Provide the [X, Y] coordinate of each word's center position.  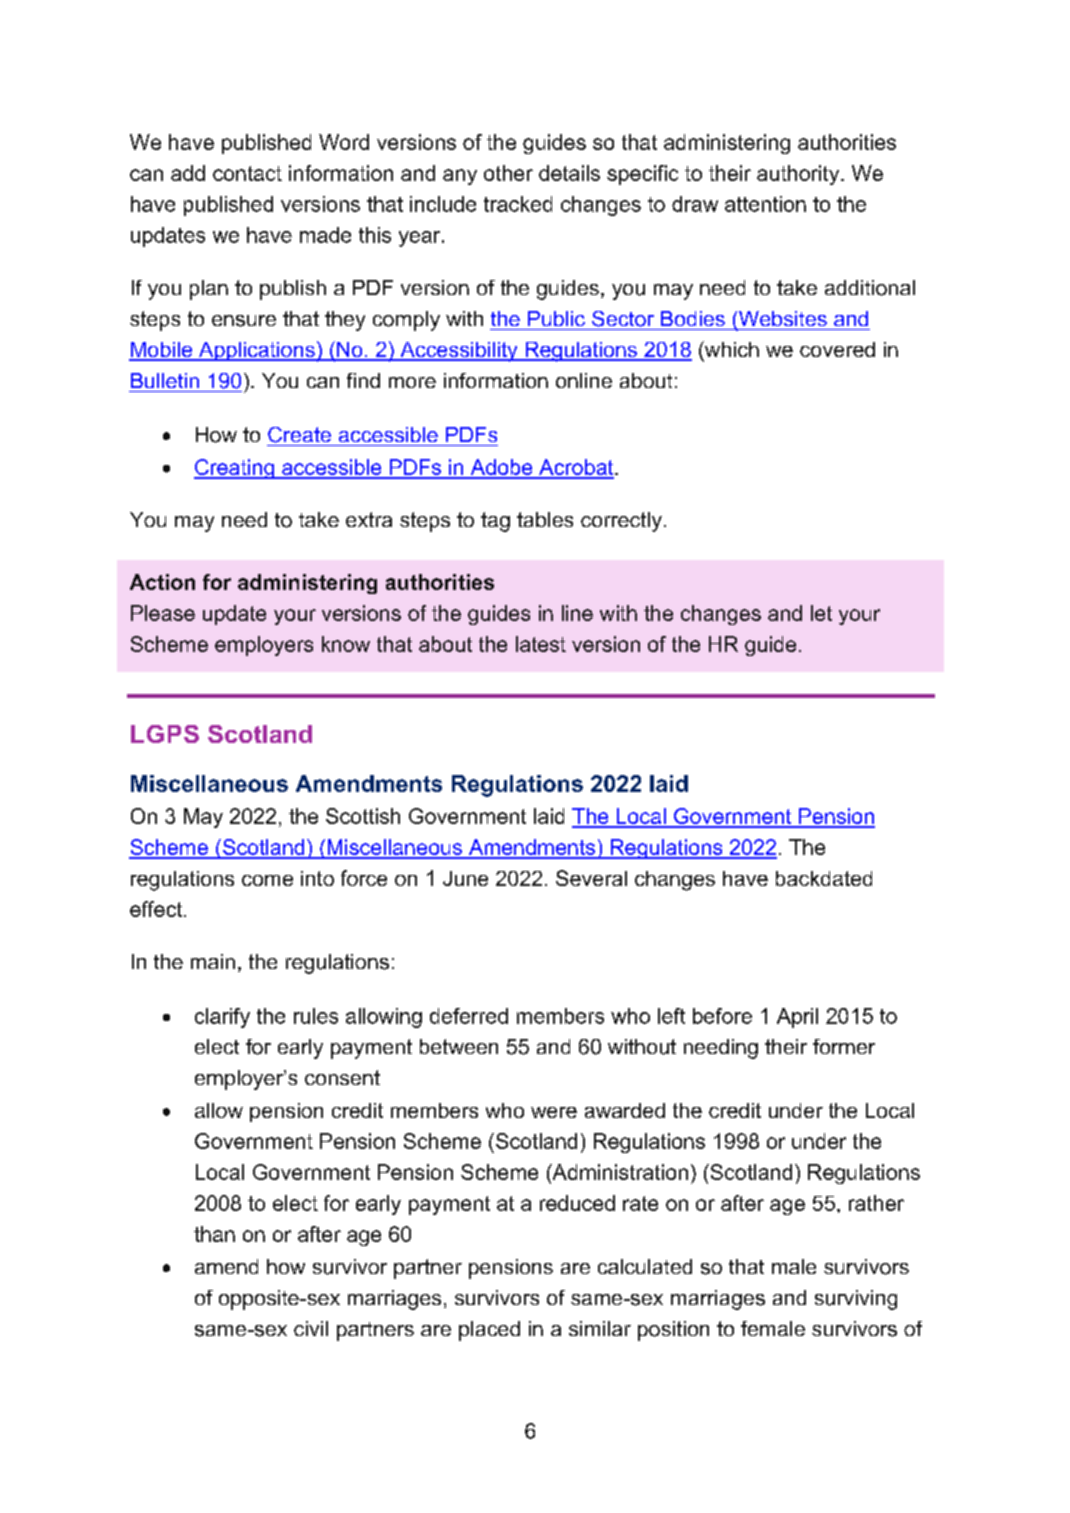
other [508, 173]
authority [799, 175]
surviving [856, 1300]
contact [247, 173]
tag [495, 522]
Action [162, 582]
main [213, 961]
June [465, 878]
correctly [621, 522]
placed [489, 1331]
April [797, 1018]
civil [311, 1328]
